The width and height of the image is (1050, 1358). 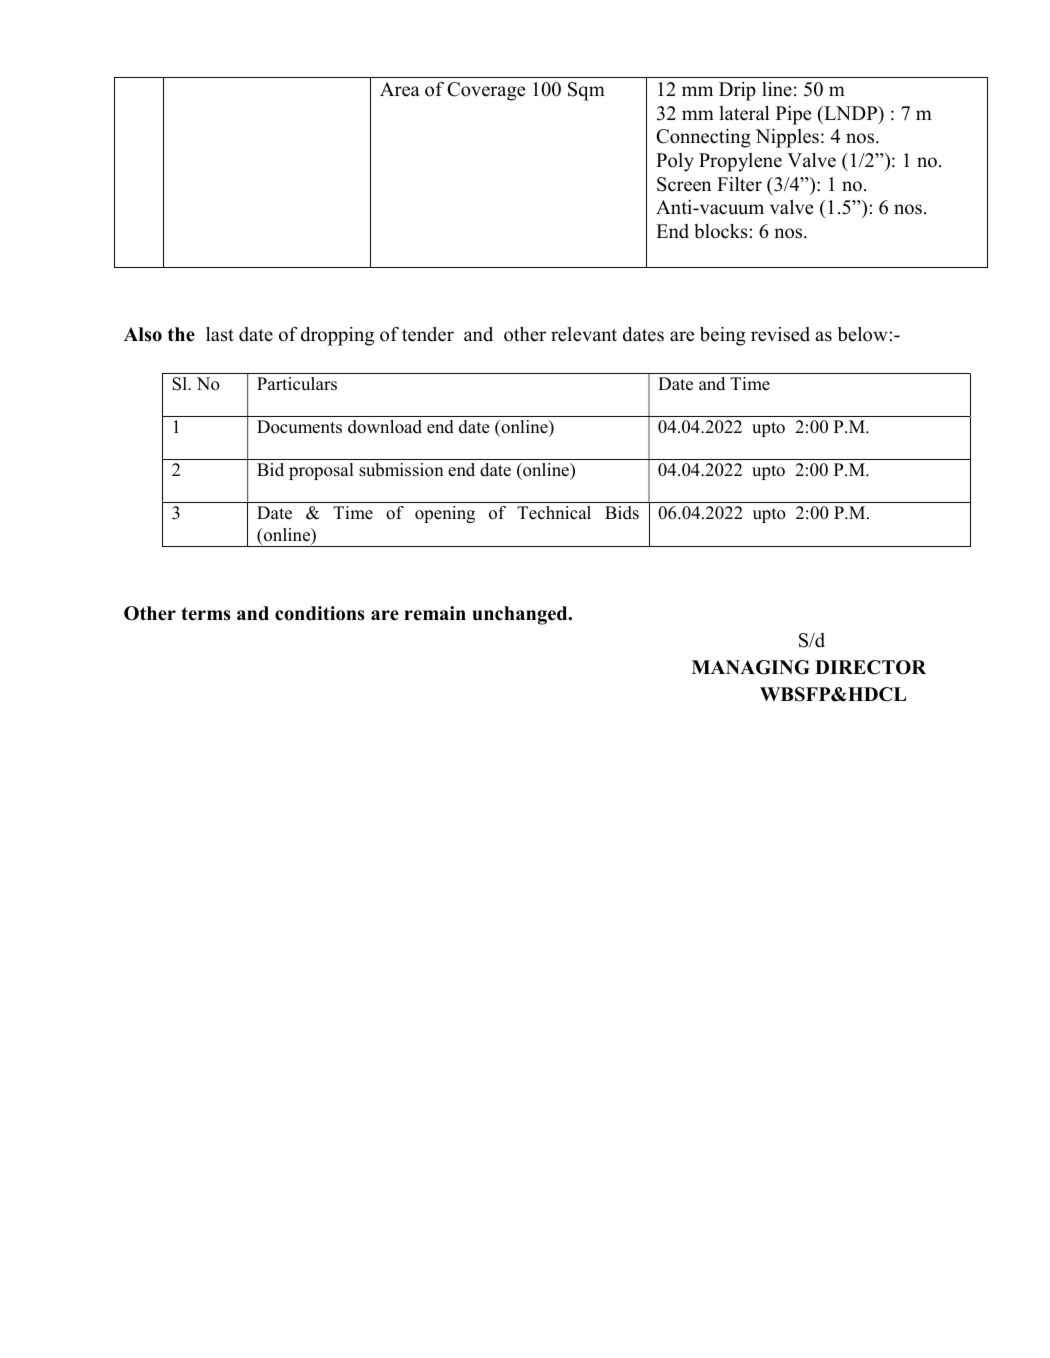 What do you see at coordinates (206, 614) in the image?
I see `terms` at bounding box center [206, 614].
